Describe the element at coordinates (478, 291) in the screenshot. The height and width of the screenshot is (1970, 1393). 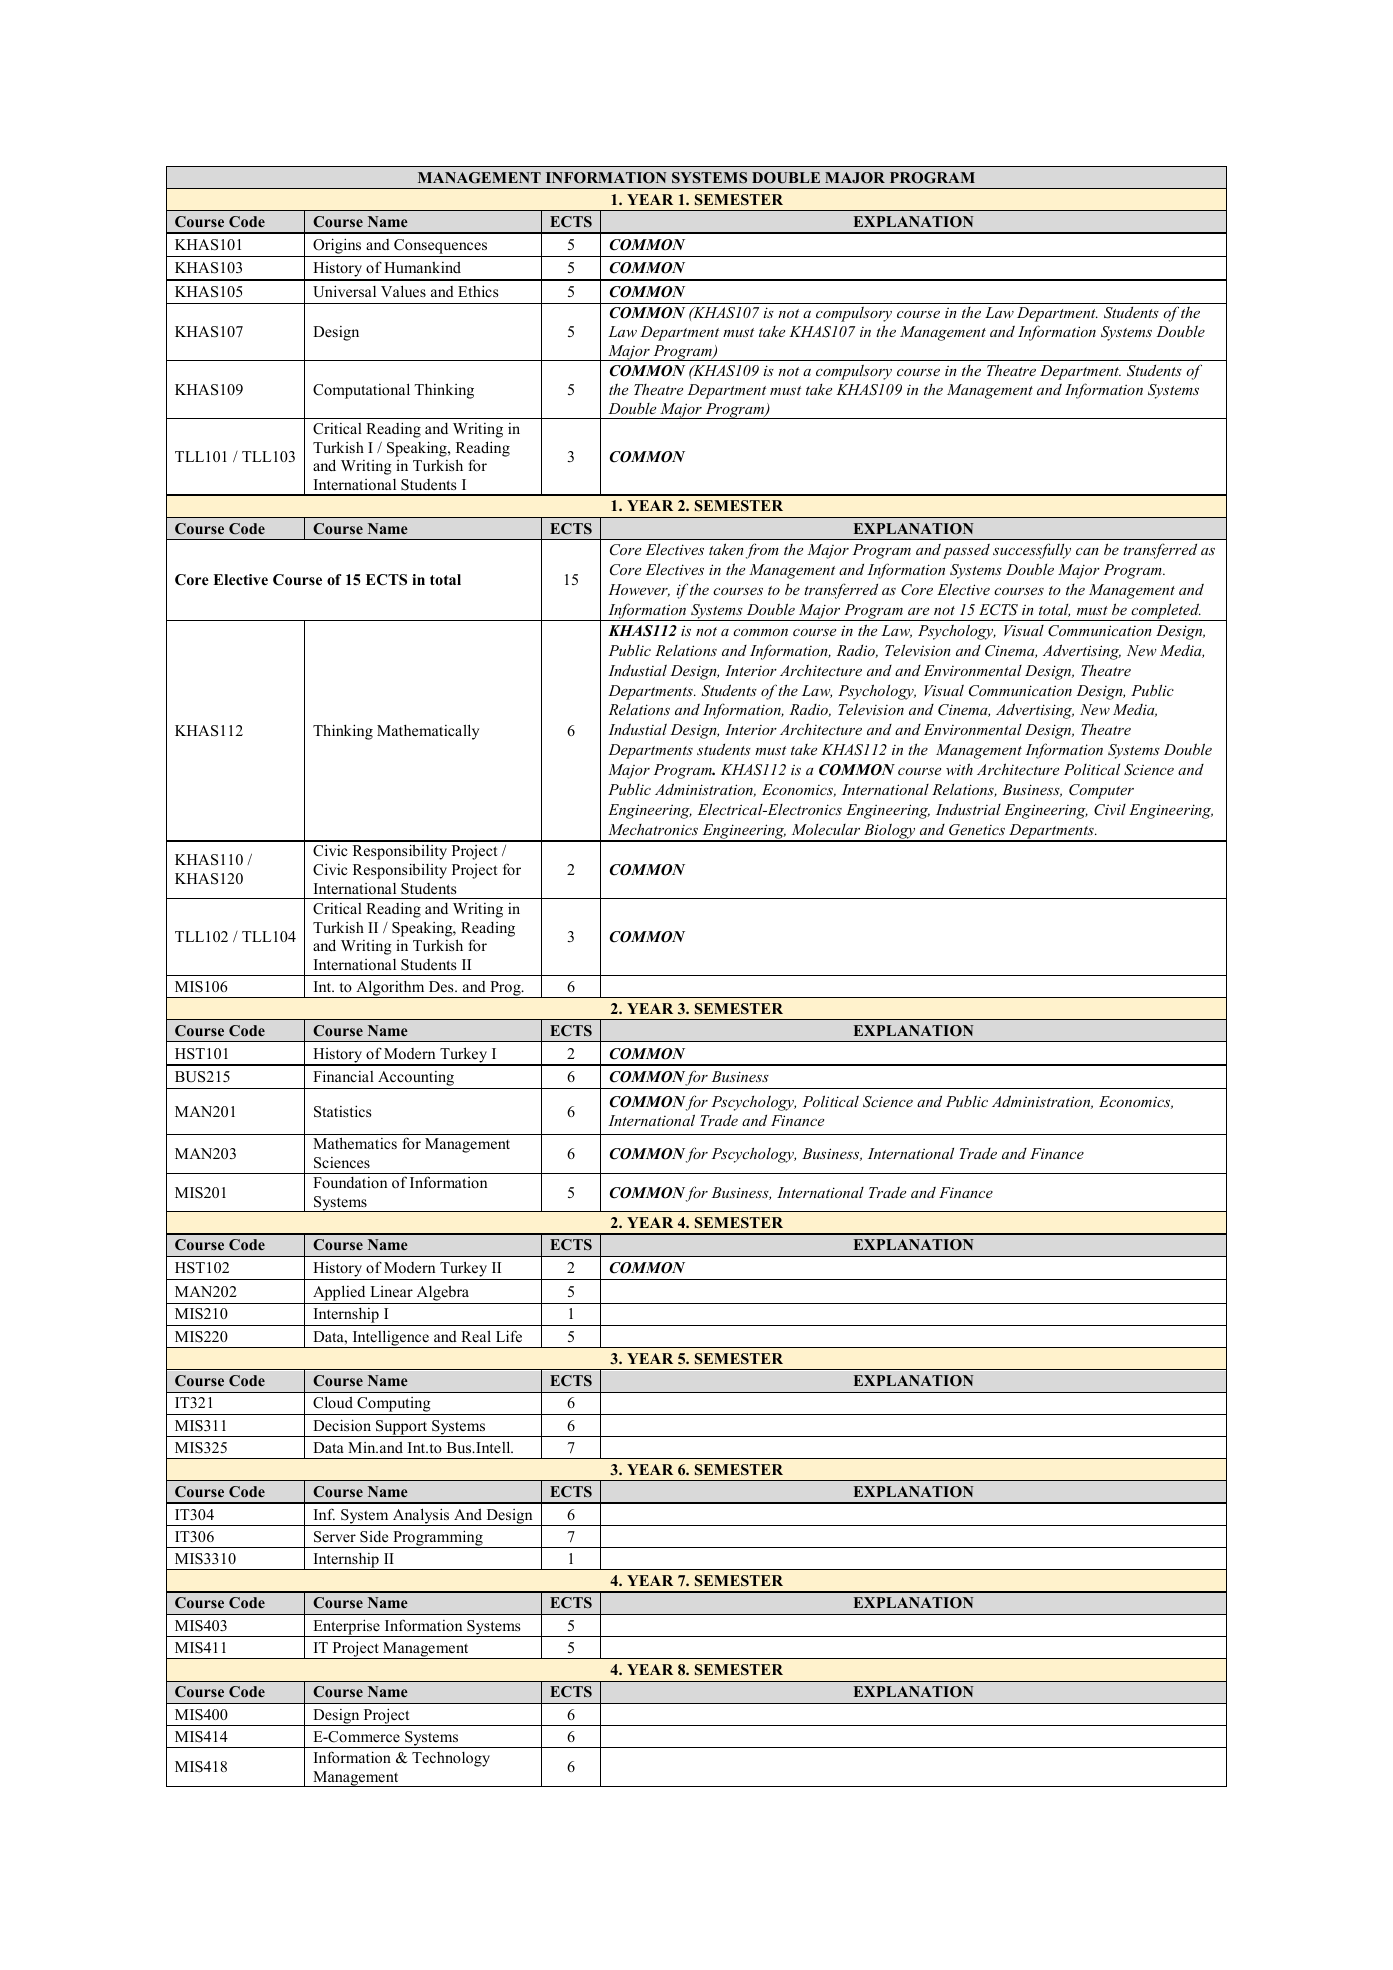
I see `Ethics` at that location.
